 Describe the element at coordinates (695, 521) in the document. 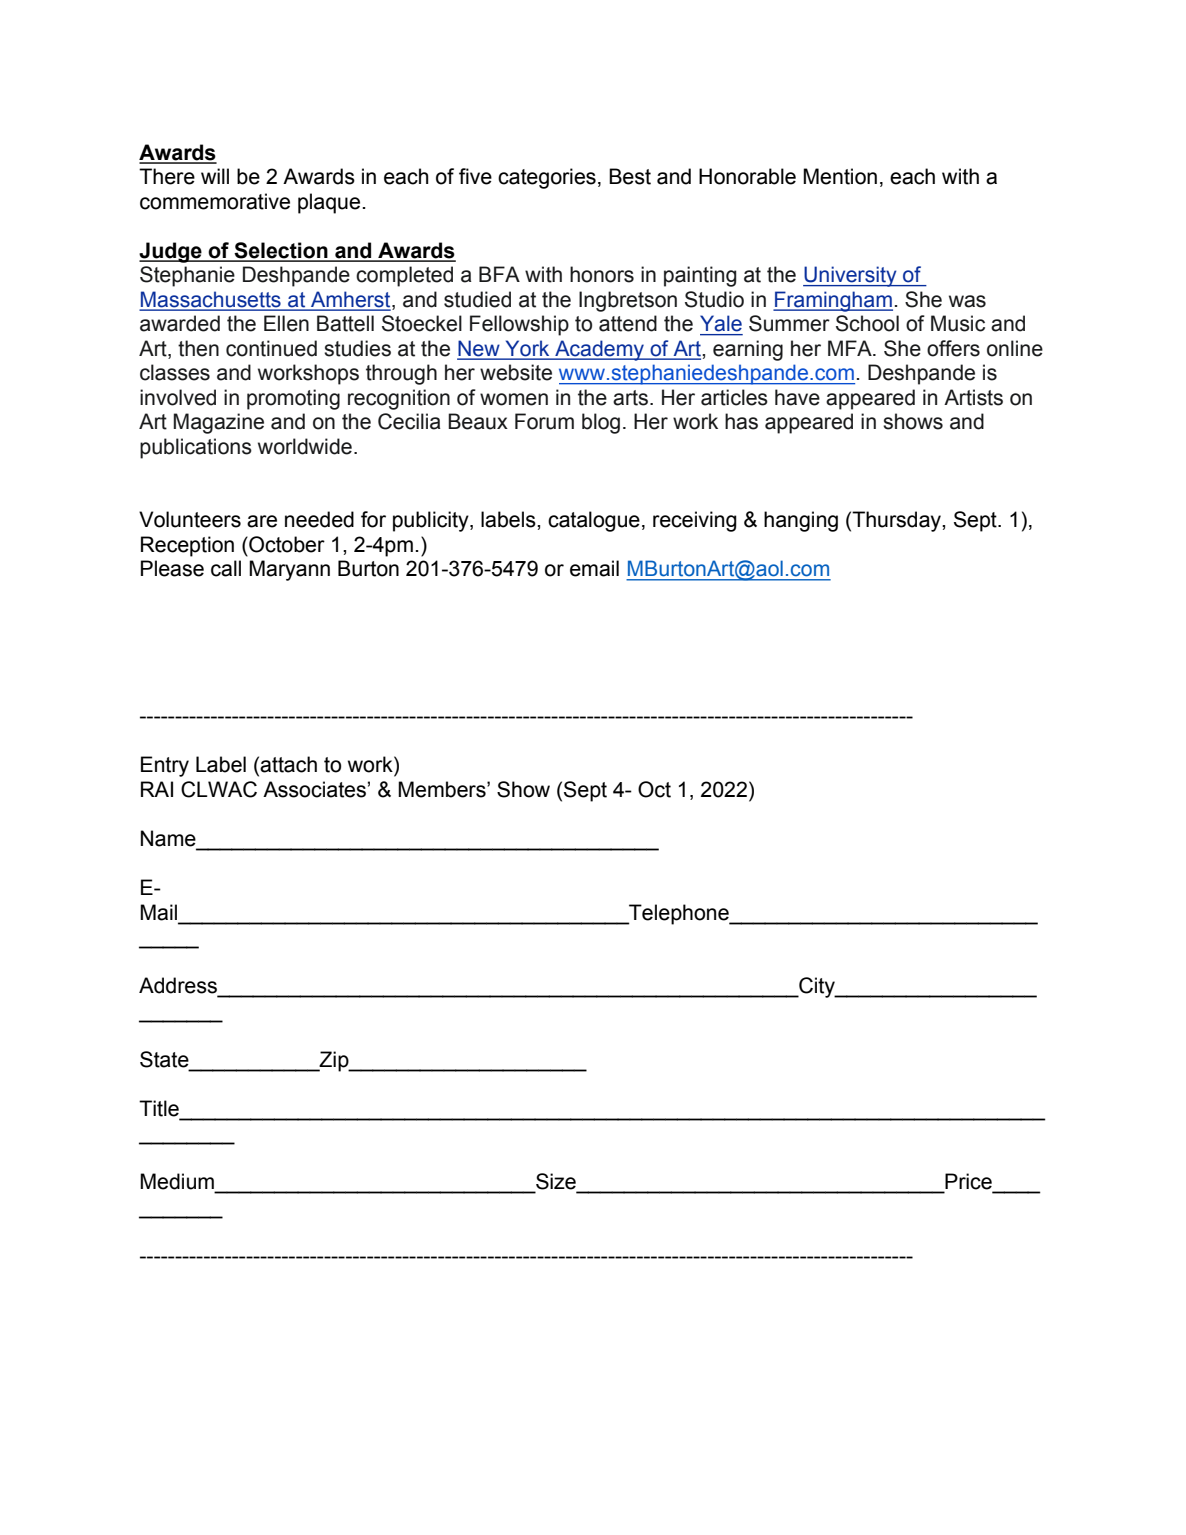

I see `receiving` at that location.
